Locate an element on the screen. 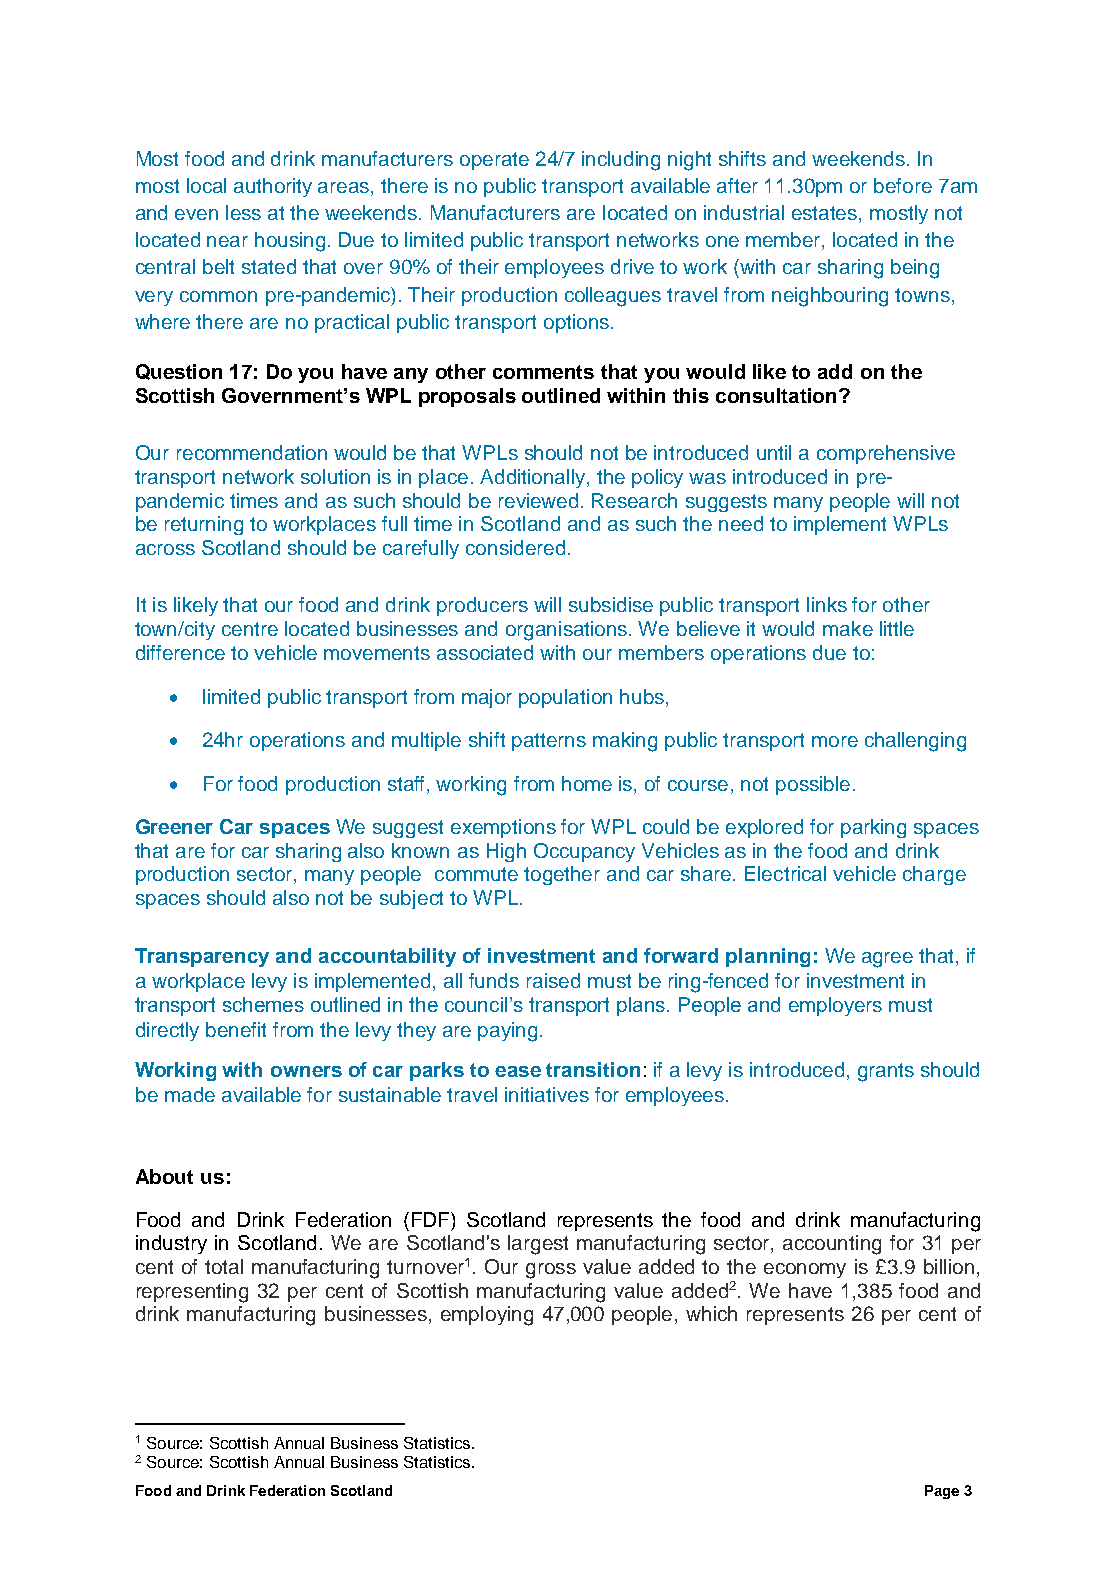  parking is located at coordinates (873, 828).
